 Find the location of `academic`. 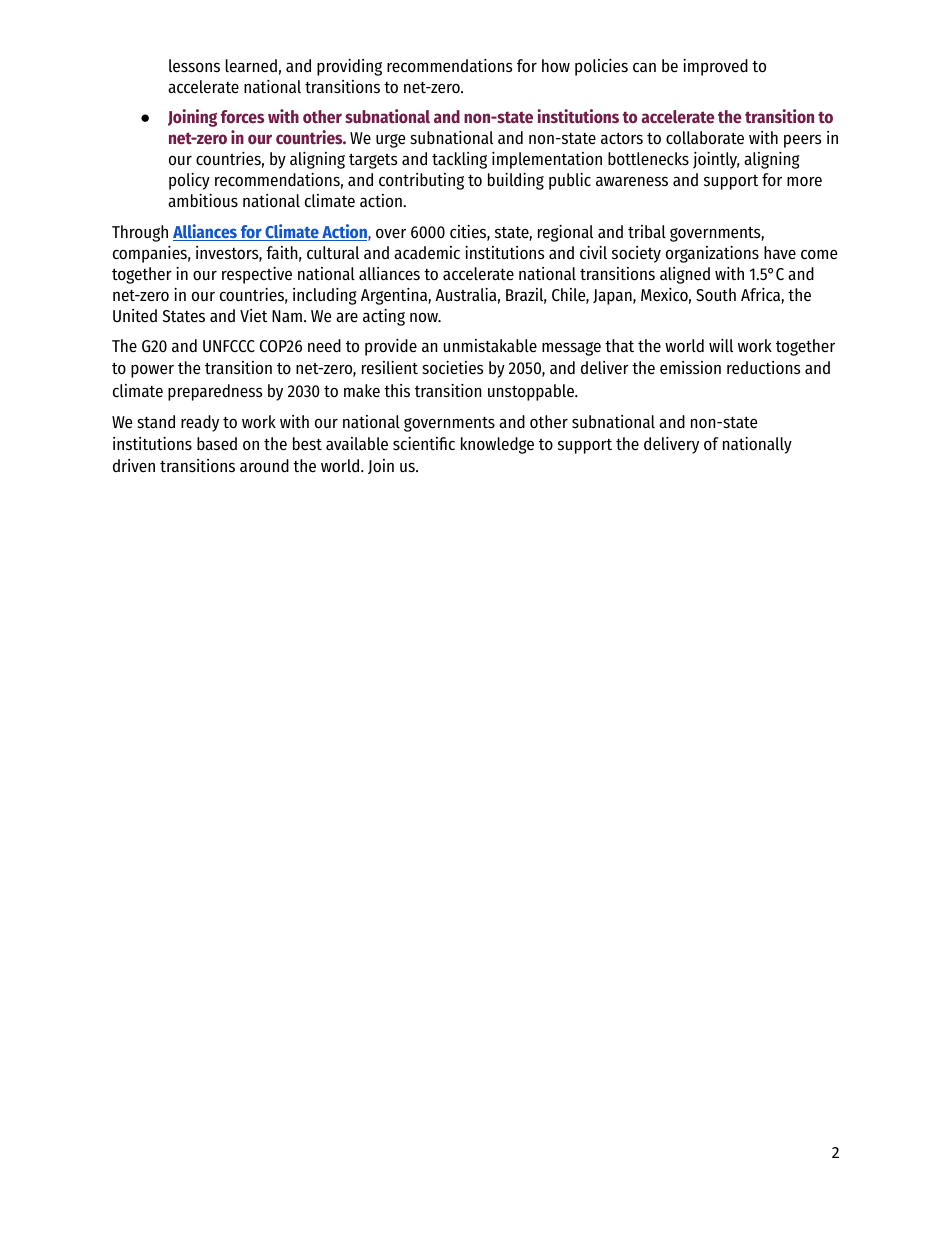

academic is located at coordinates (427, 252).
